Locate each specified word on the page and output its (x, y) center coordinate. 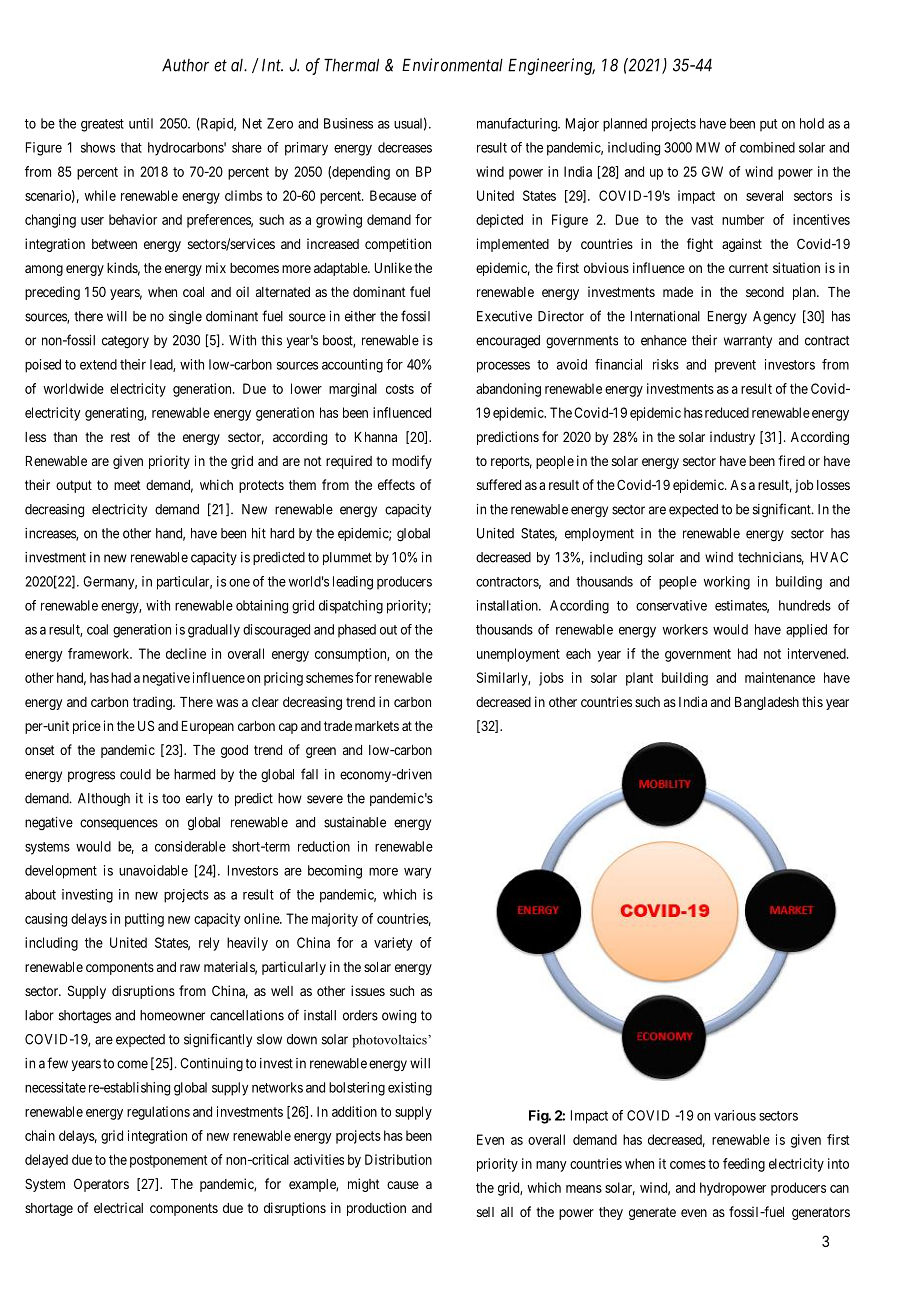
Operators (101, 1185)
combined (767, 147)
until (141, 123)
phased (357, 630)
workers (685, 629)
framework (100, 653)
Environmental (452, 65)
